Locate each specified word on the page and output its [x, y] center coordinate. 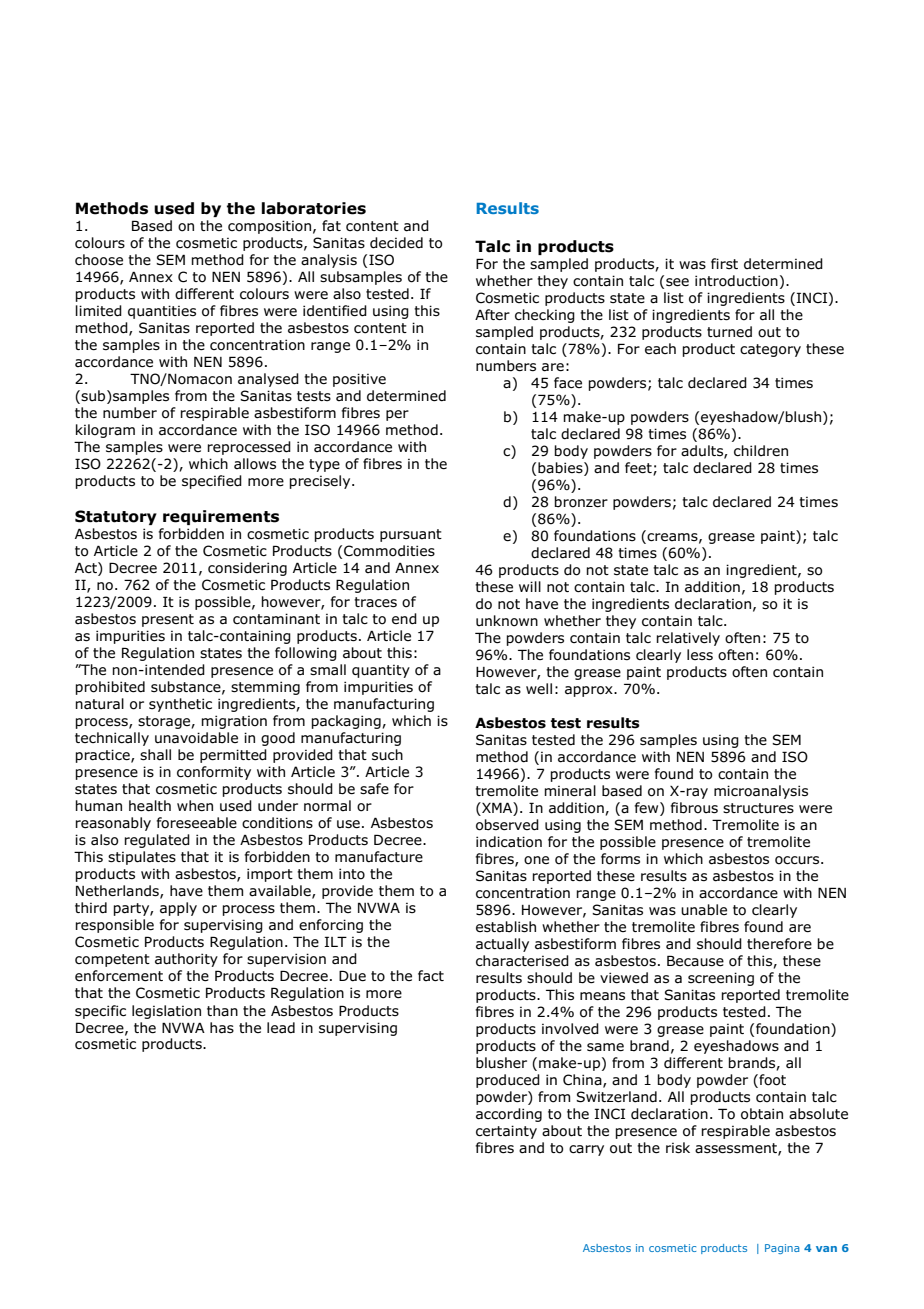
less [700, 655]
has [222, 1028]
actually [502, 945]
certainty [506, 1132]
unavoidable [196, 738]
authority [186, 960]
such [387, 755]
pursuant [411, 535]
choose [99, 260]
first [724, 263]
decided [396, 243]
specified [212, 482]
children [761, 451]
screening [721, 979]
